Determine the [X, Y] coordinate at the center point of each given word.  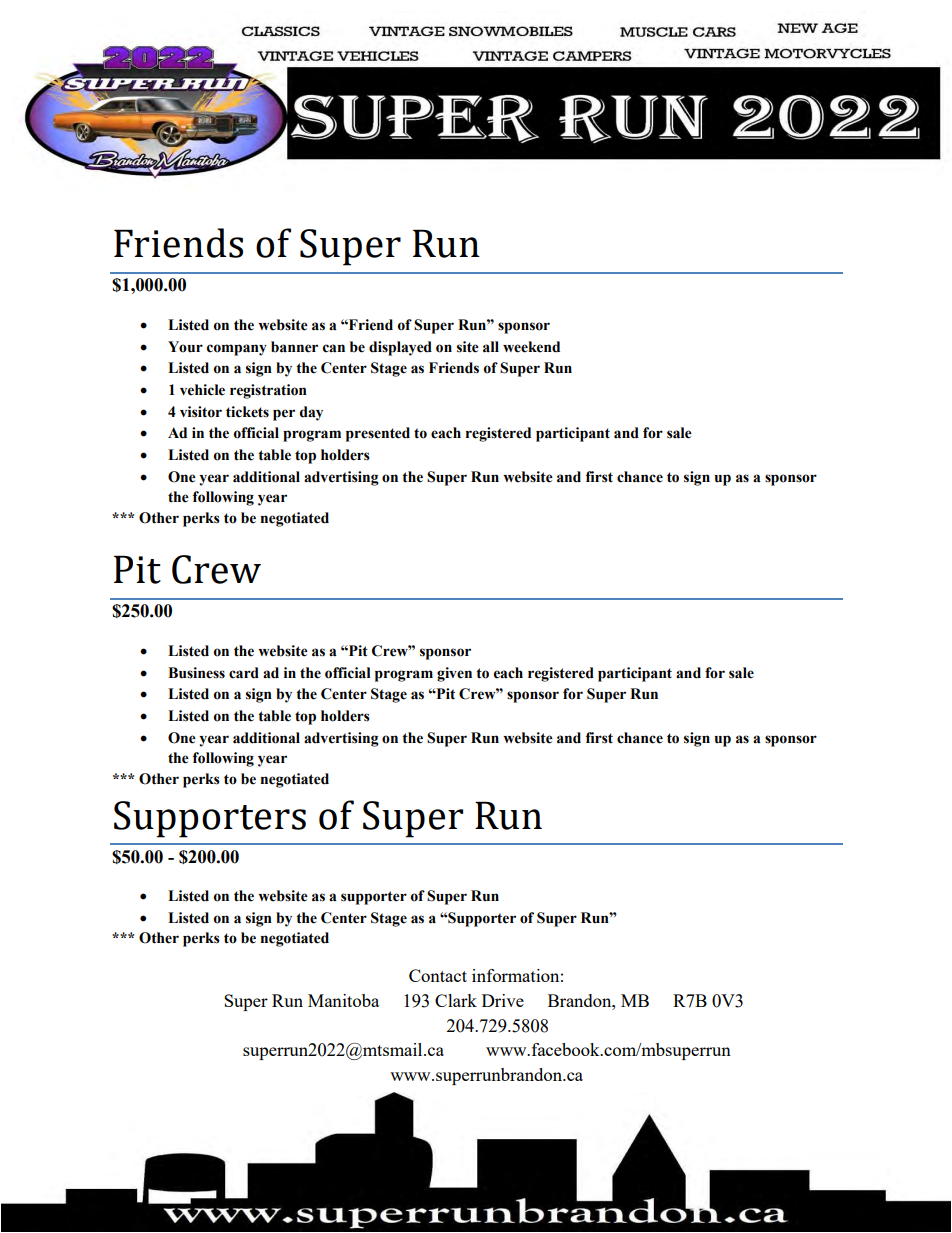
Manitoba [343, 1000]
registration [268, 391]
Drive [503, 1000]
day [311, 413]
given [454, 674]
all [491, 347]
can [334, 348]
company [237, 350]
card [244, 673]
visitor [201, 412]
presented [378, 434]
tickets [247, 412]
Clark [456, 1000]
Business [196, 673]
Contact [438, 975]
